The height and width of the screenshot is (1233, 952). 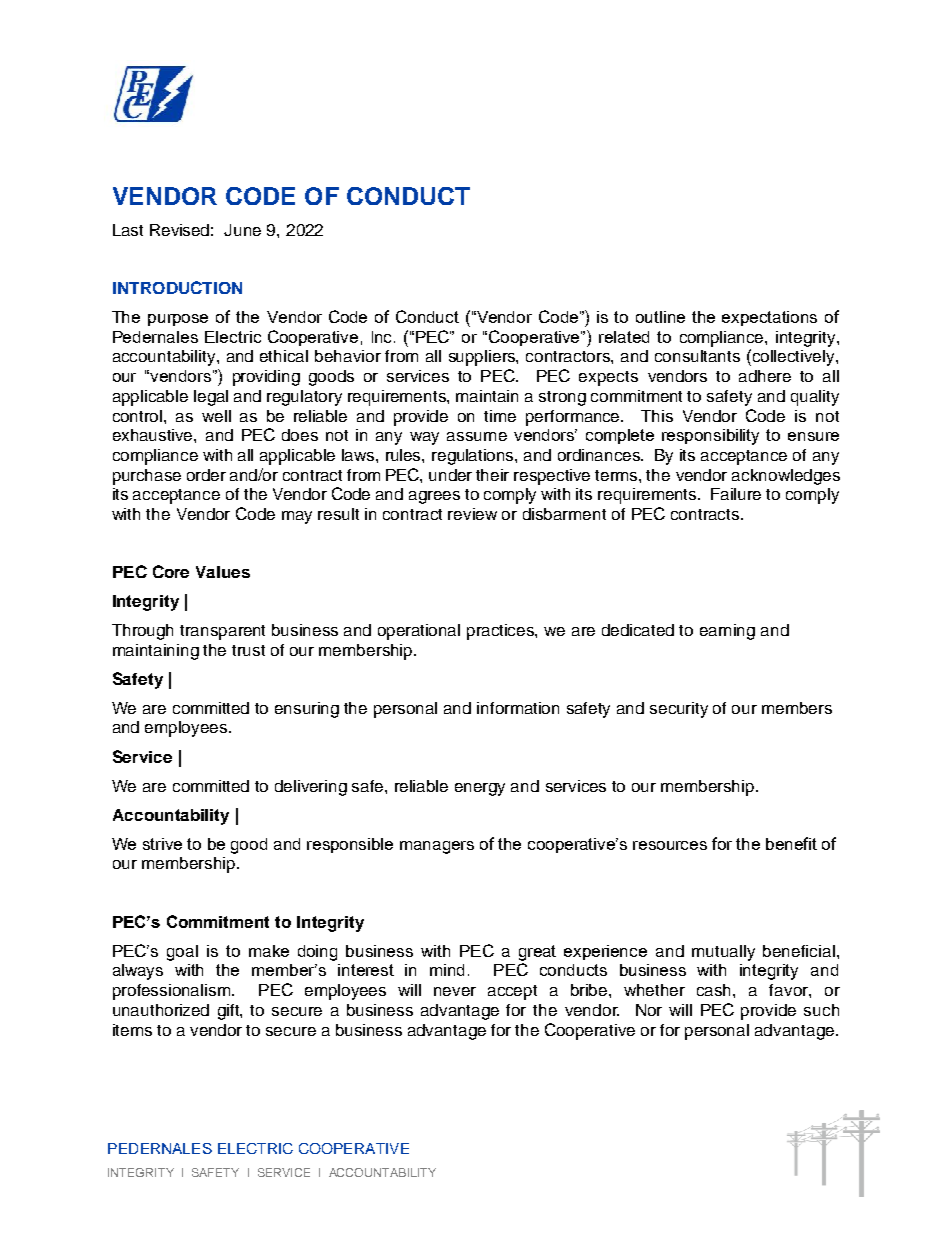 What do you see at coordinates (242, 230) in the screenshot?
I see `June` at bounding box center [242, 230].
